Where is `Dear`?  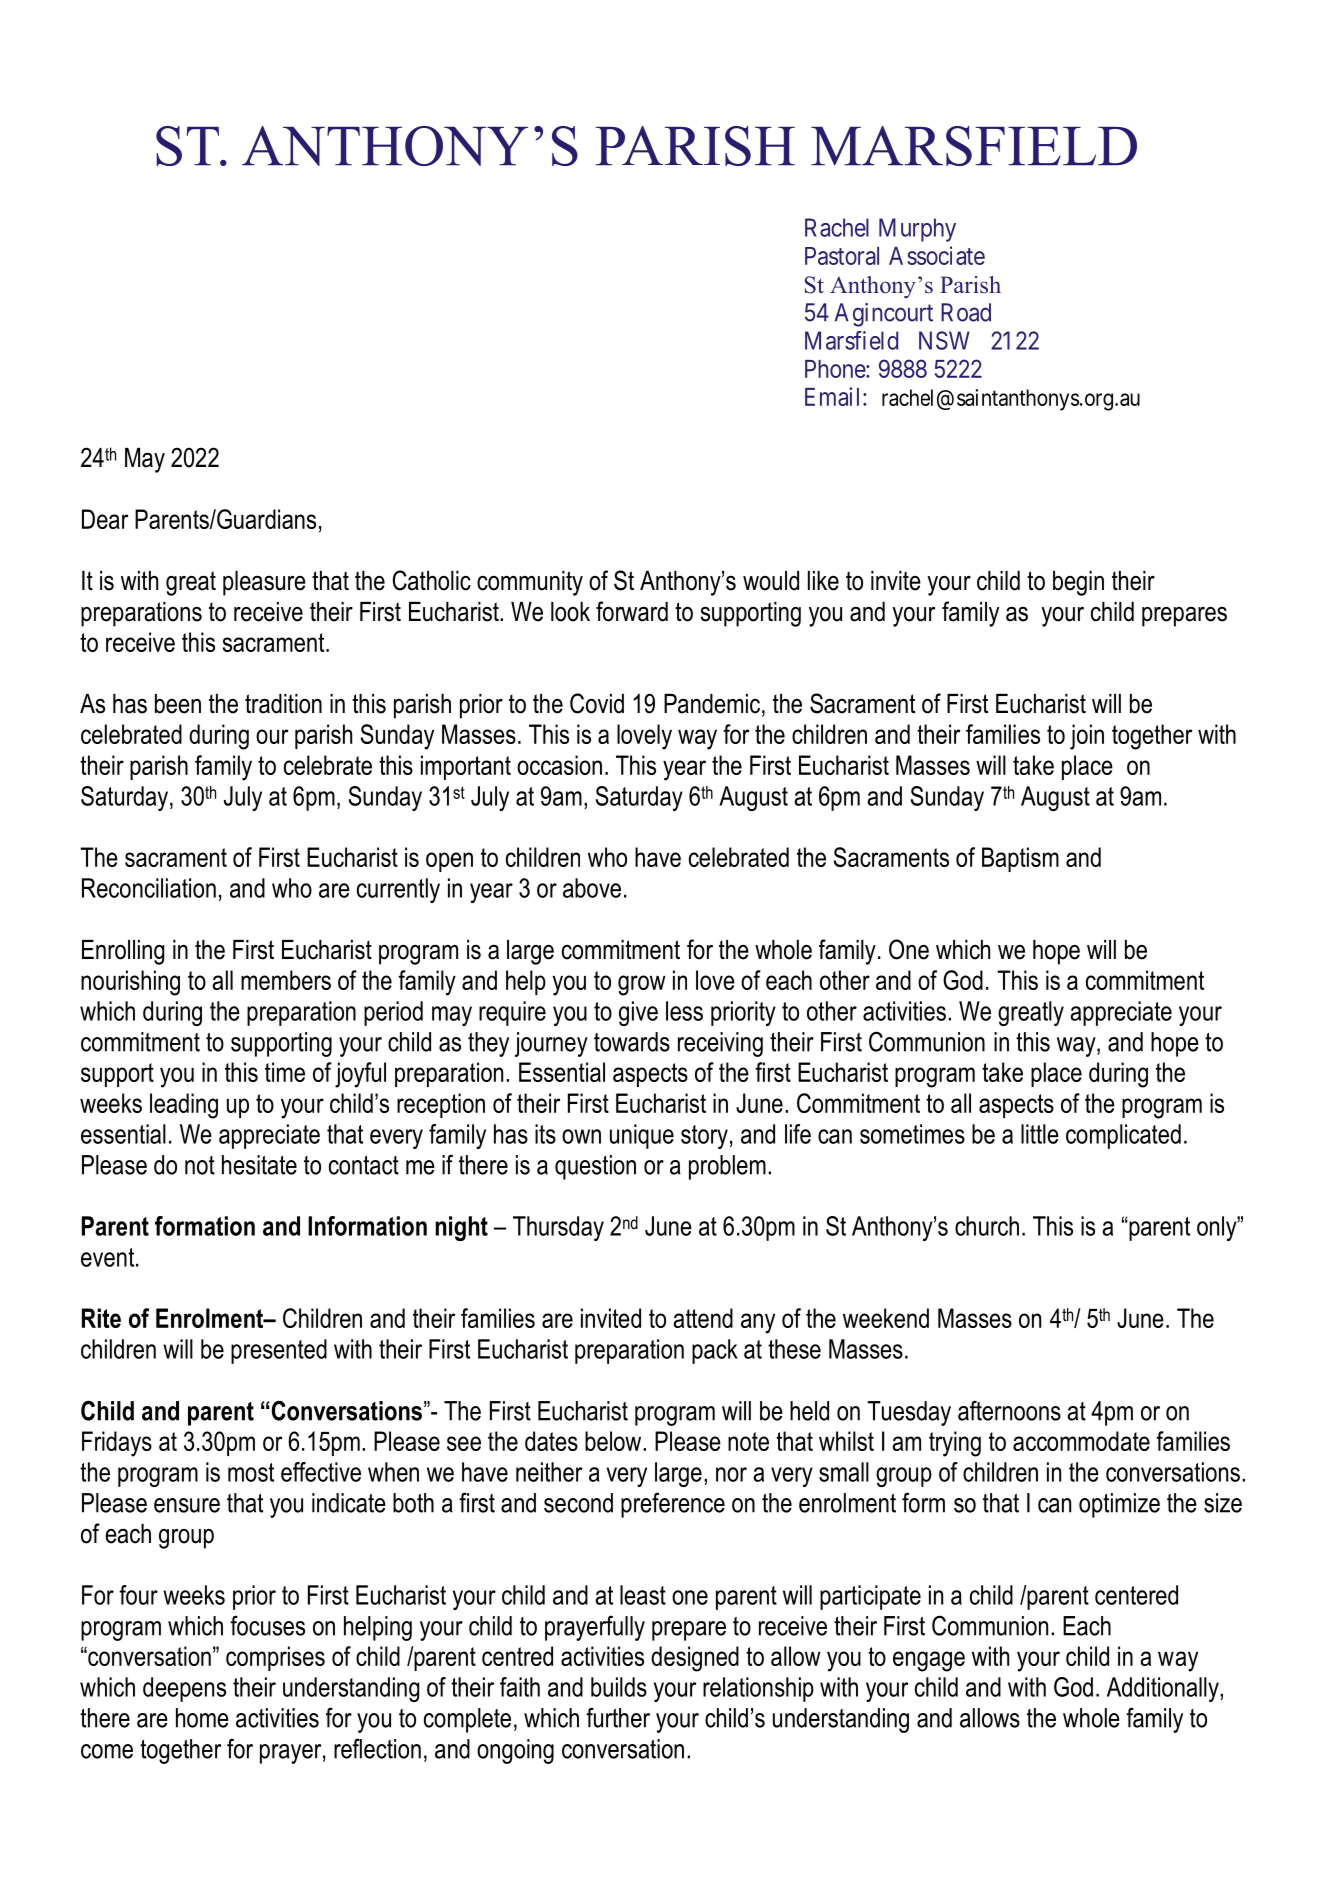
Dear is located at coordinates (105, 519).
